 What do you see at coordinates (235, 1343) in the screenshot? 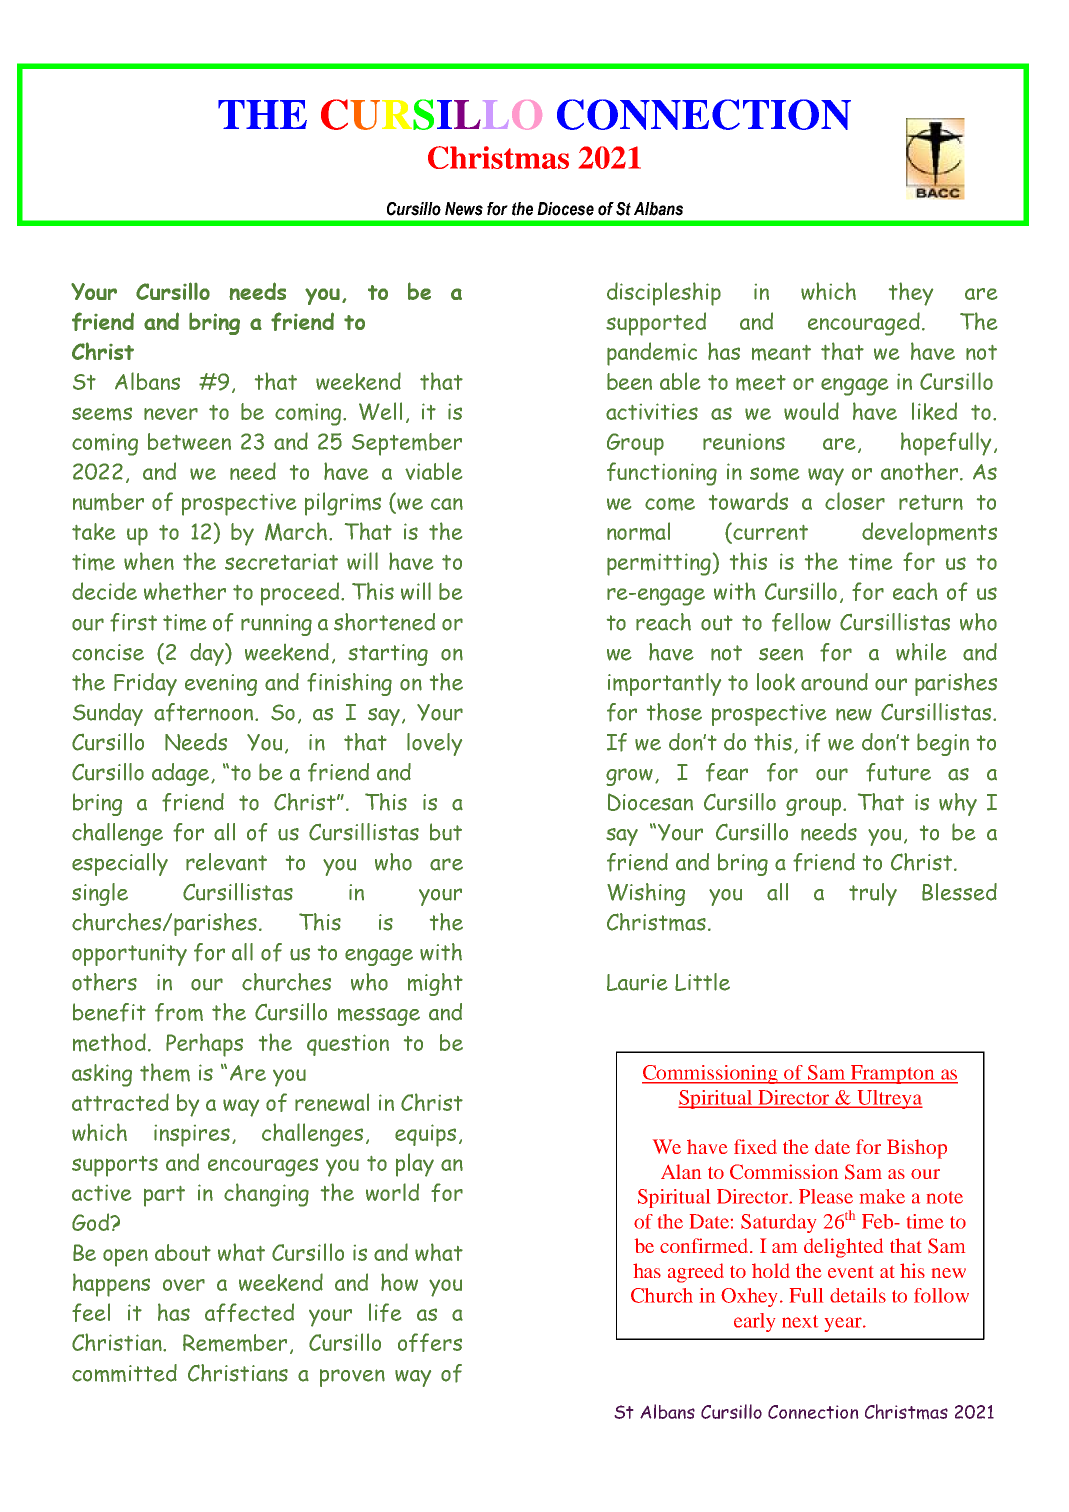
I see `Remember` at bounding box center [235, 1343].
